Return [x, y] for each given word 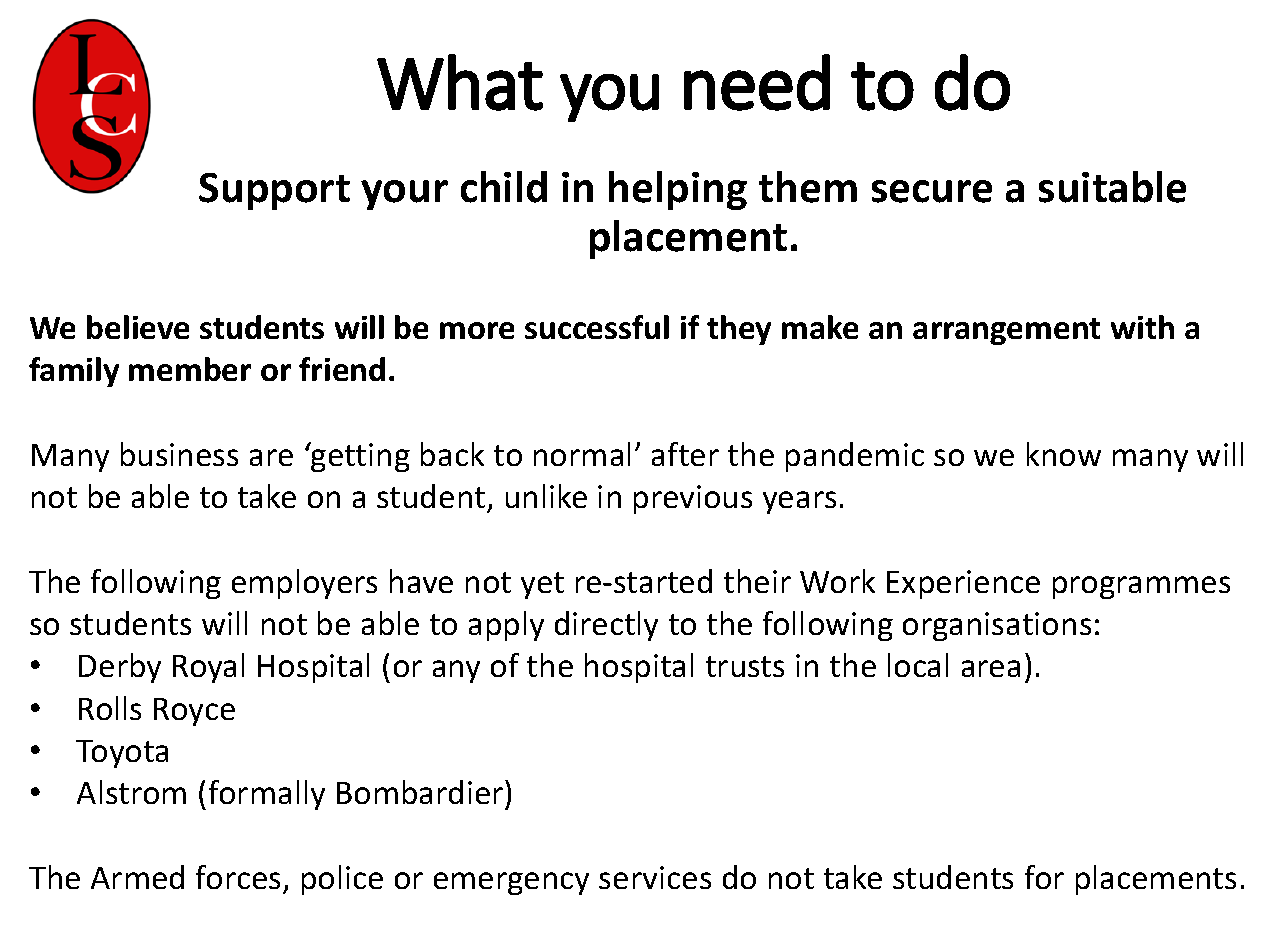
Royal [208, 668]
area [991, 668]
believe [138, 327]
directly [606, 626]
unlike [546, 496]
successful [597, 327]
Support [274, 191]
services [655, 877]
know [1064, 454]
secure [932, 191]
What [460, 82]
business [179, 454]
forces [238, 877]
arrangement [1006, 331]
